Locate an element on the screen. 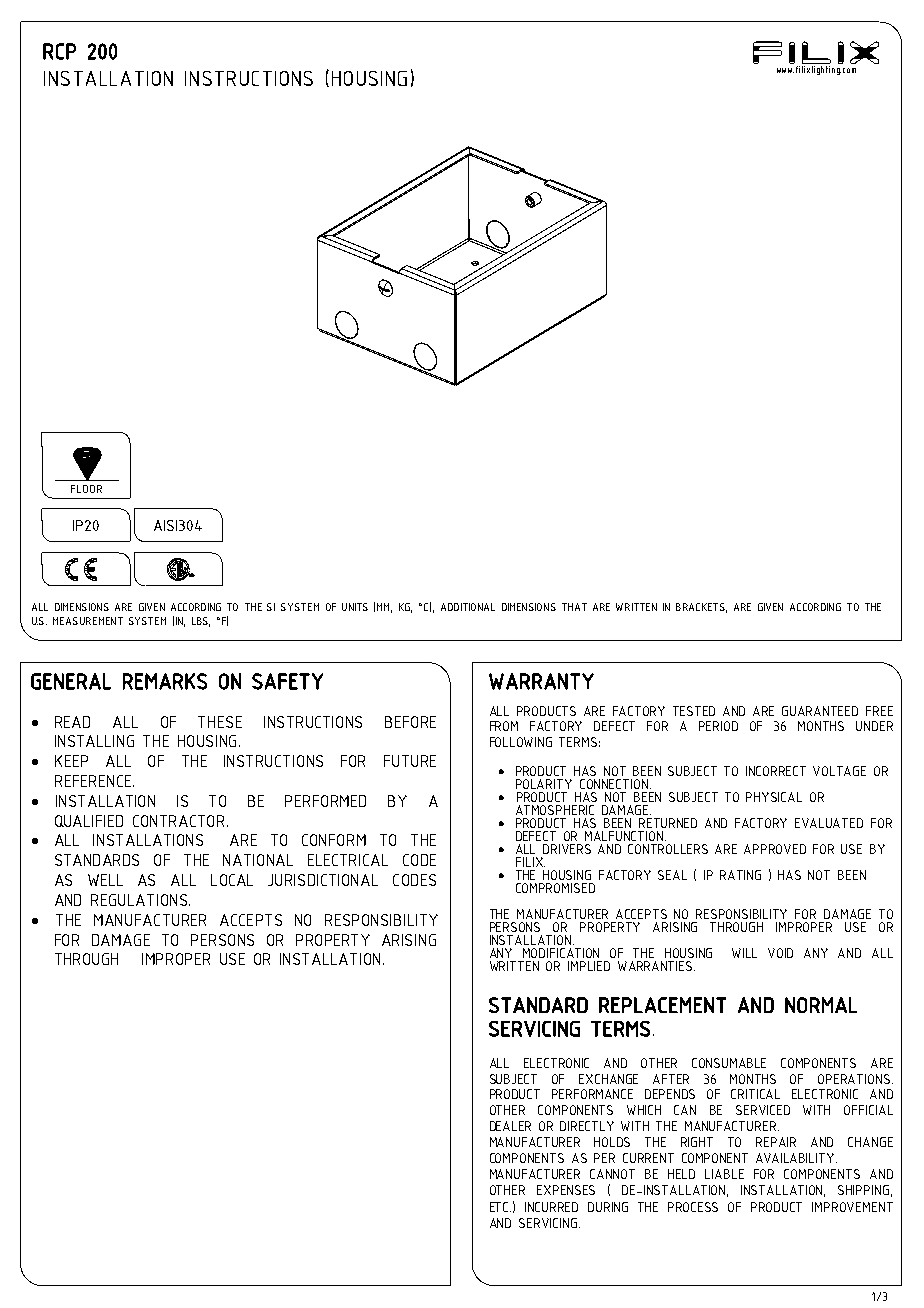 This screenshot has height=1308, width=924. PHYSICAL is located at coordinates (774, 797).
